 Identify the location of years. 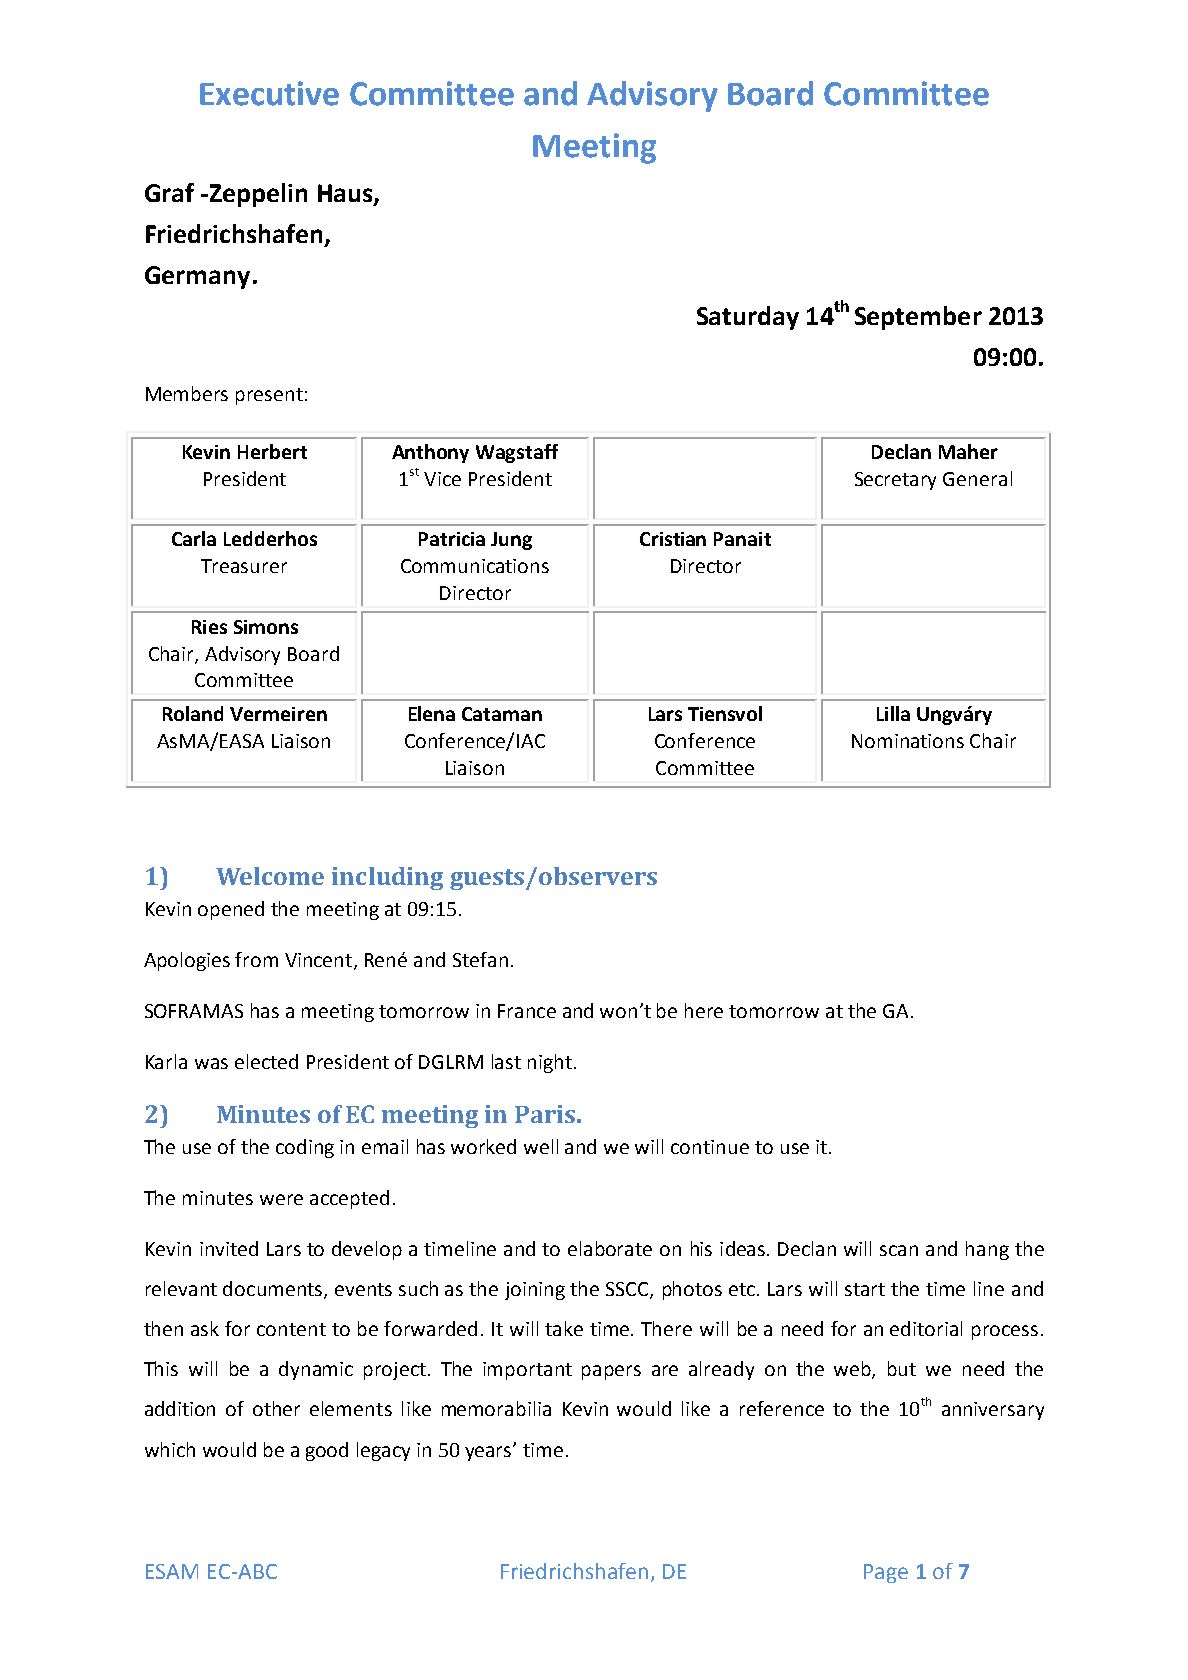
(489, 1453).
